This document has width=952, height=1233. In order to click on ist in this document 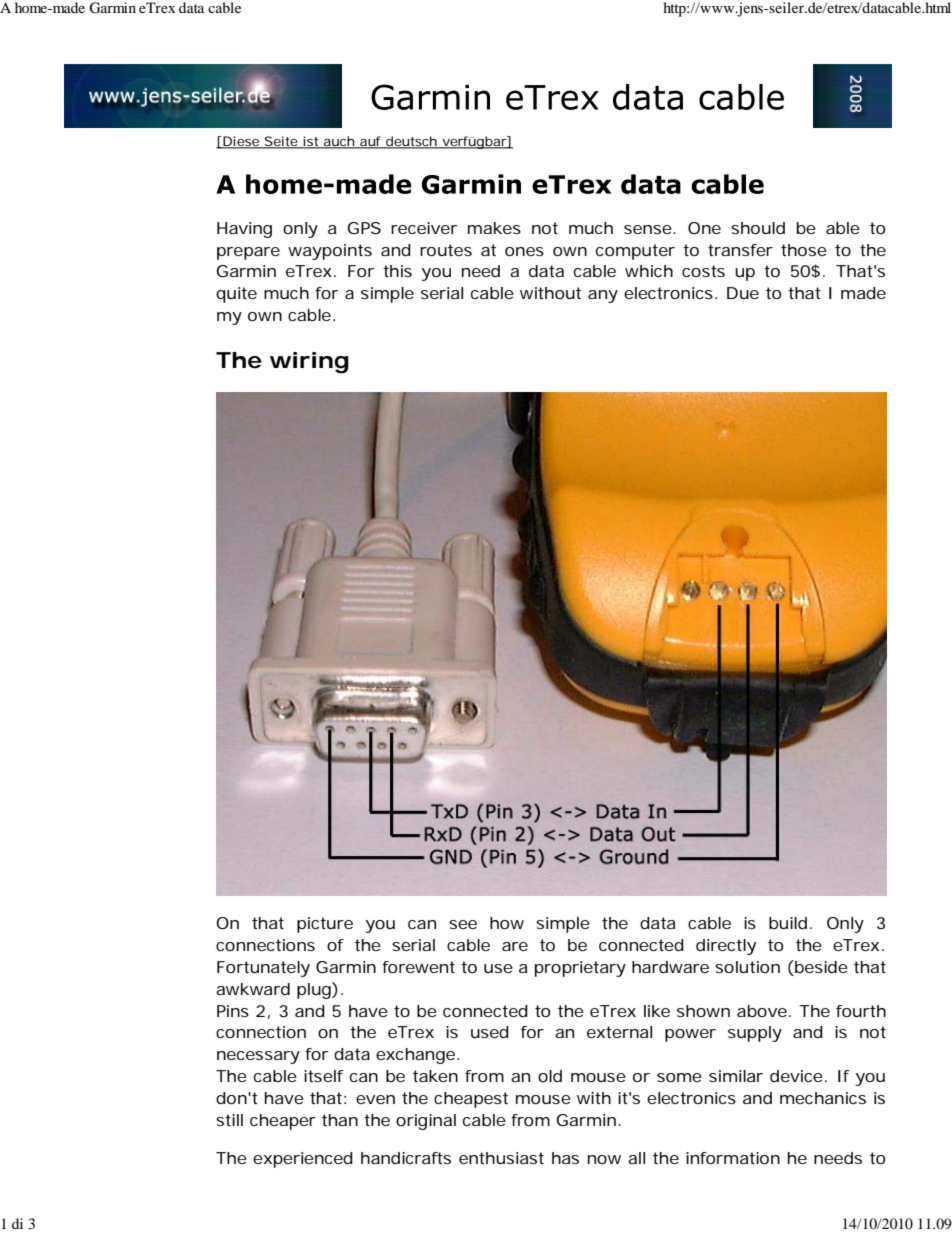, I will do `click(311, 142)`.
